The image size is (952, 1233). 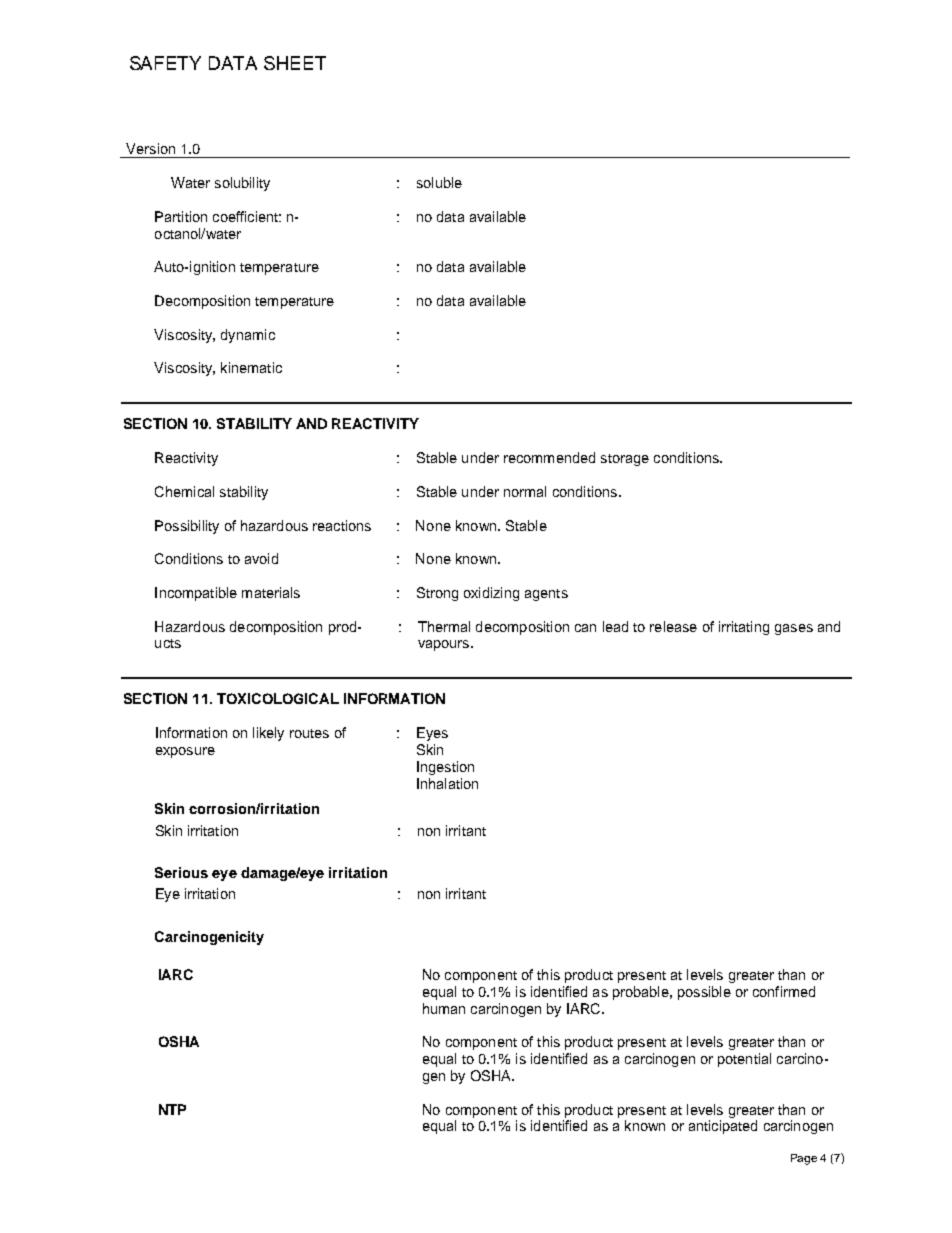 What do you see at coordinates (491, 594) in the document?
I see `oxidizing` at bounding box center [491, 594].
